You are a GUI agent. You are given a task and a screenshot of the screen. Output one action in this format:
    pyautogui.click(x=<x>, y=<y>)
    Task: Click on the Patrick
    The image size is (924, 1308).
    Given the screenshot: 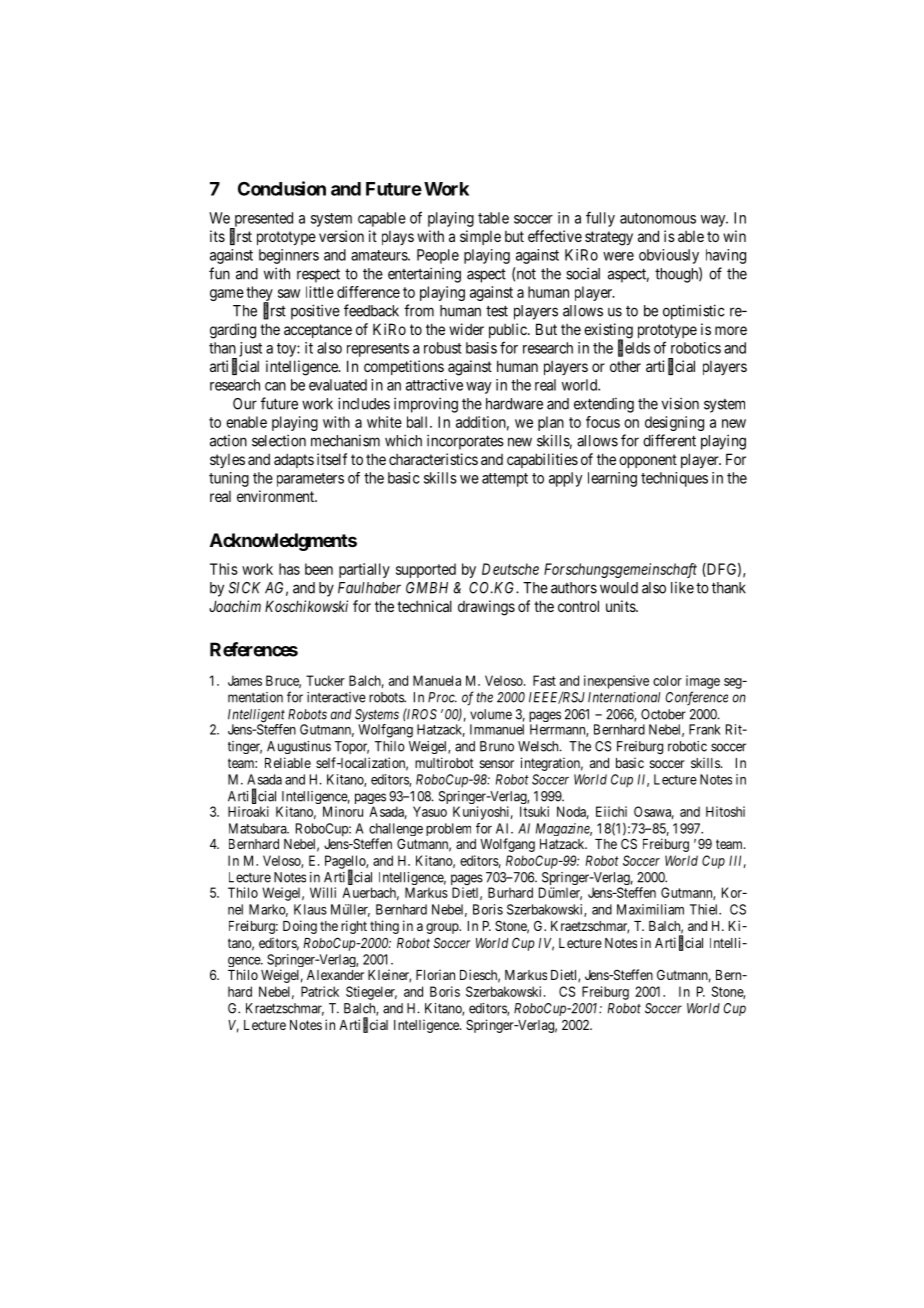 What is the action you would take?
    pyautogui.click(x=320, y=991)
